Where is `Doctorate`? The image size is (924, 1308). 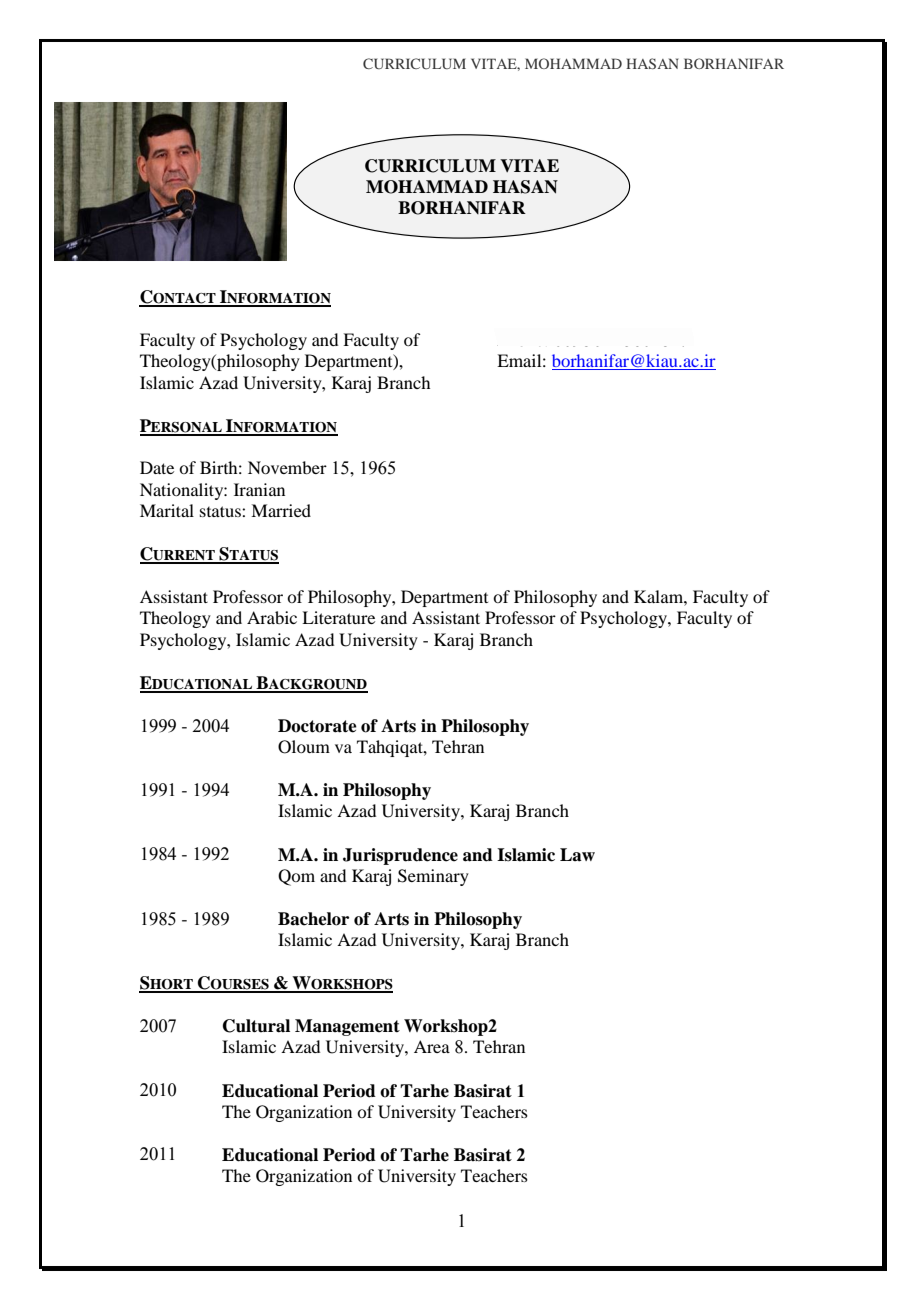 Doctorate is located at coordinates (317, 726).
